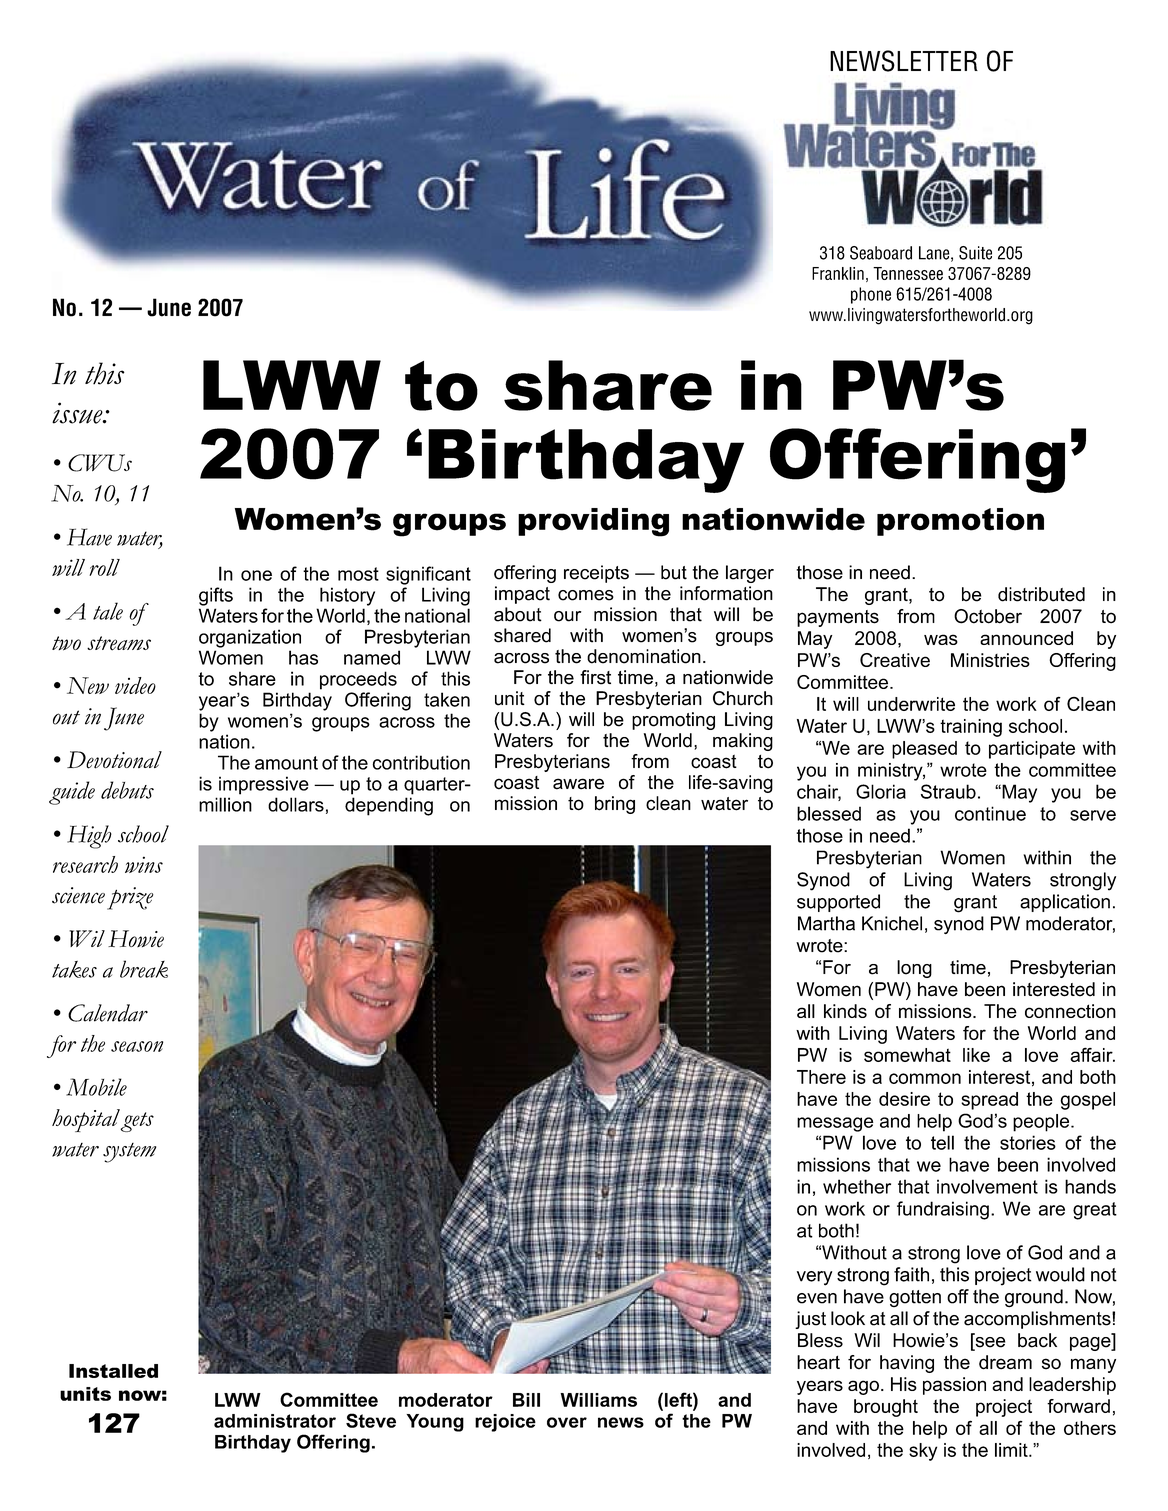 The image size is (1168, 1511). What do you see at coordinates (857, 1186) in the page?
I see `whether` at bounding box center [857, 1186].
